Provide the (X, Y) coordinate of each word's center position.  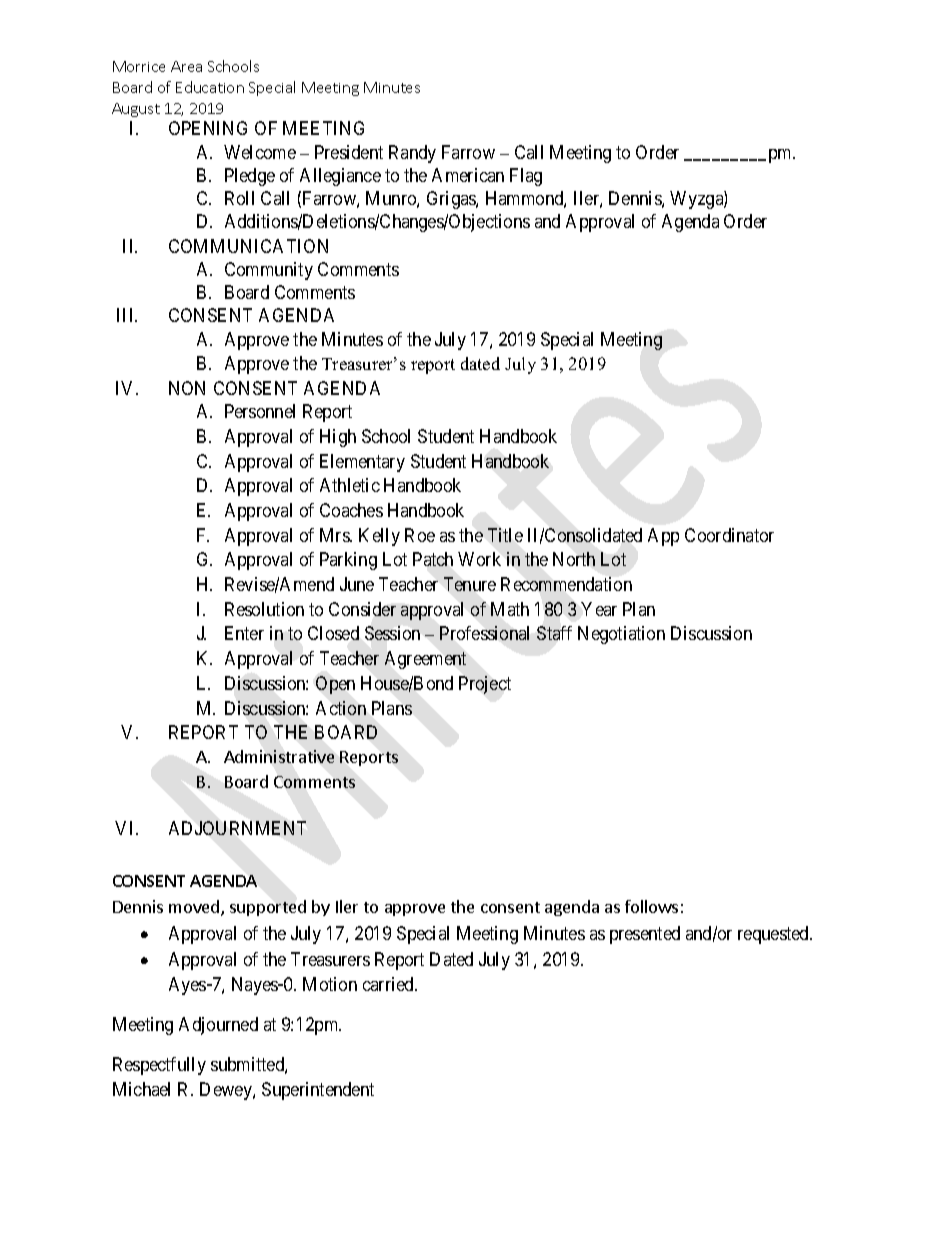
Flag (526, 177)
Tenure (470, 584)
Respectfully (159, 1066)
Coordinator (729, 535)
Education (210, 87)
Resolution (264, 609)
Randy (412, 154)
